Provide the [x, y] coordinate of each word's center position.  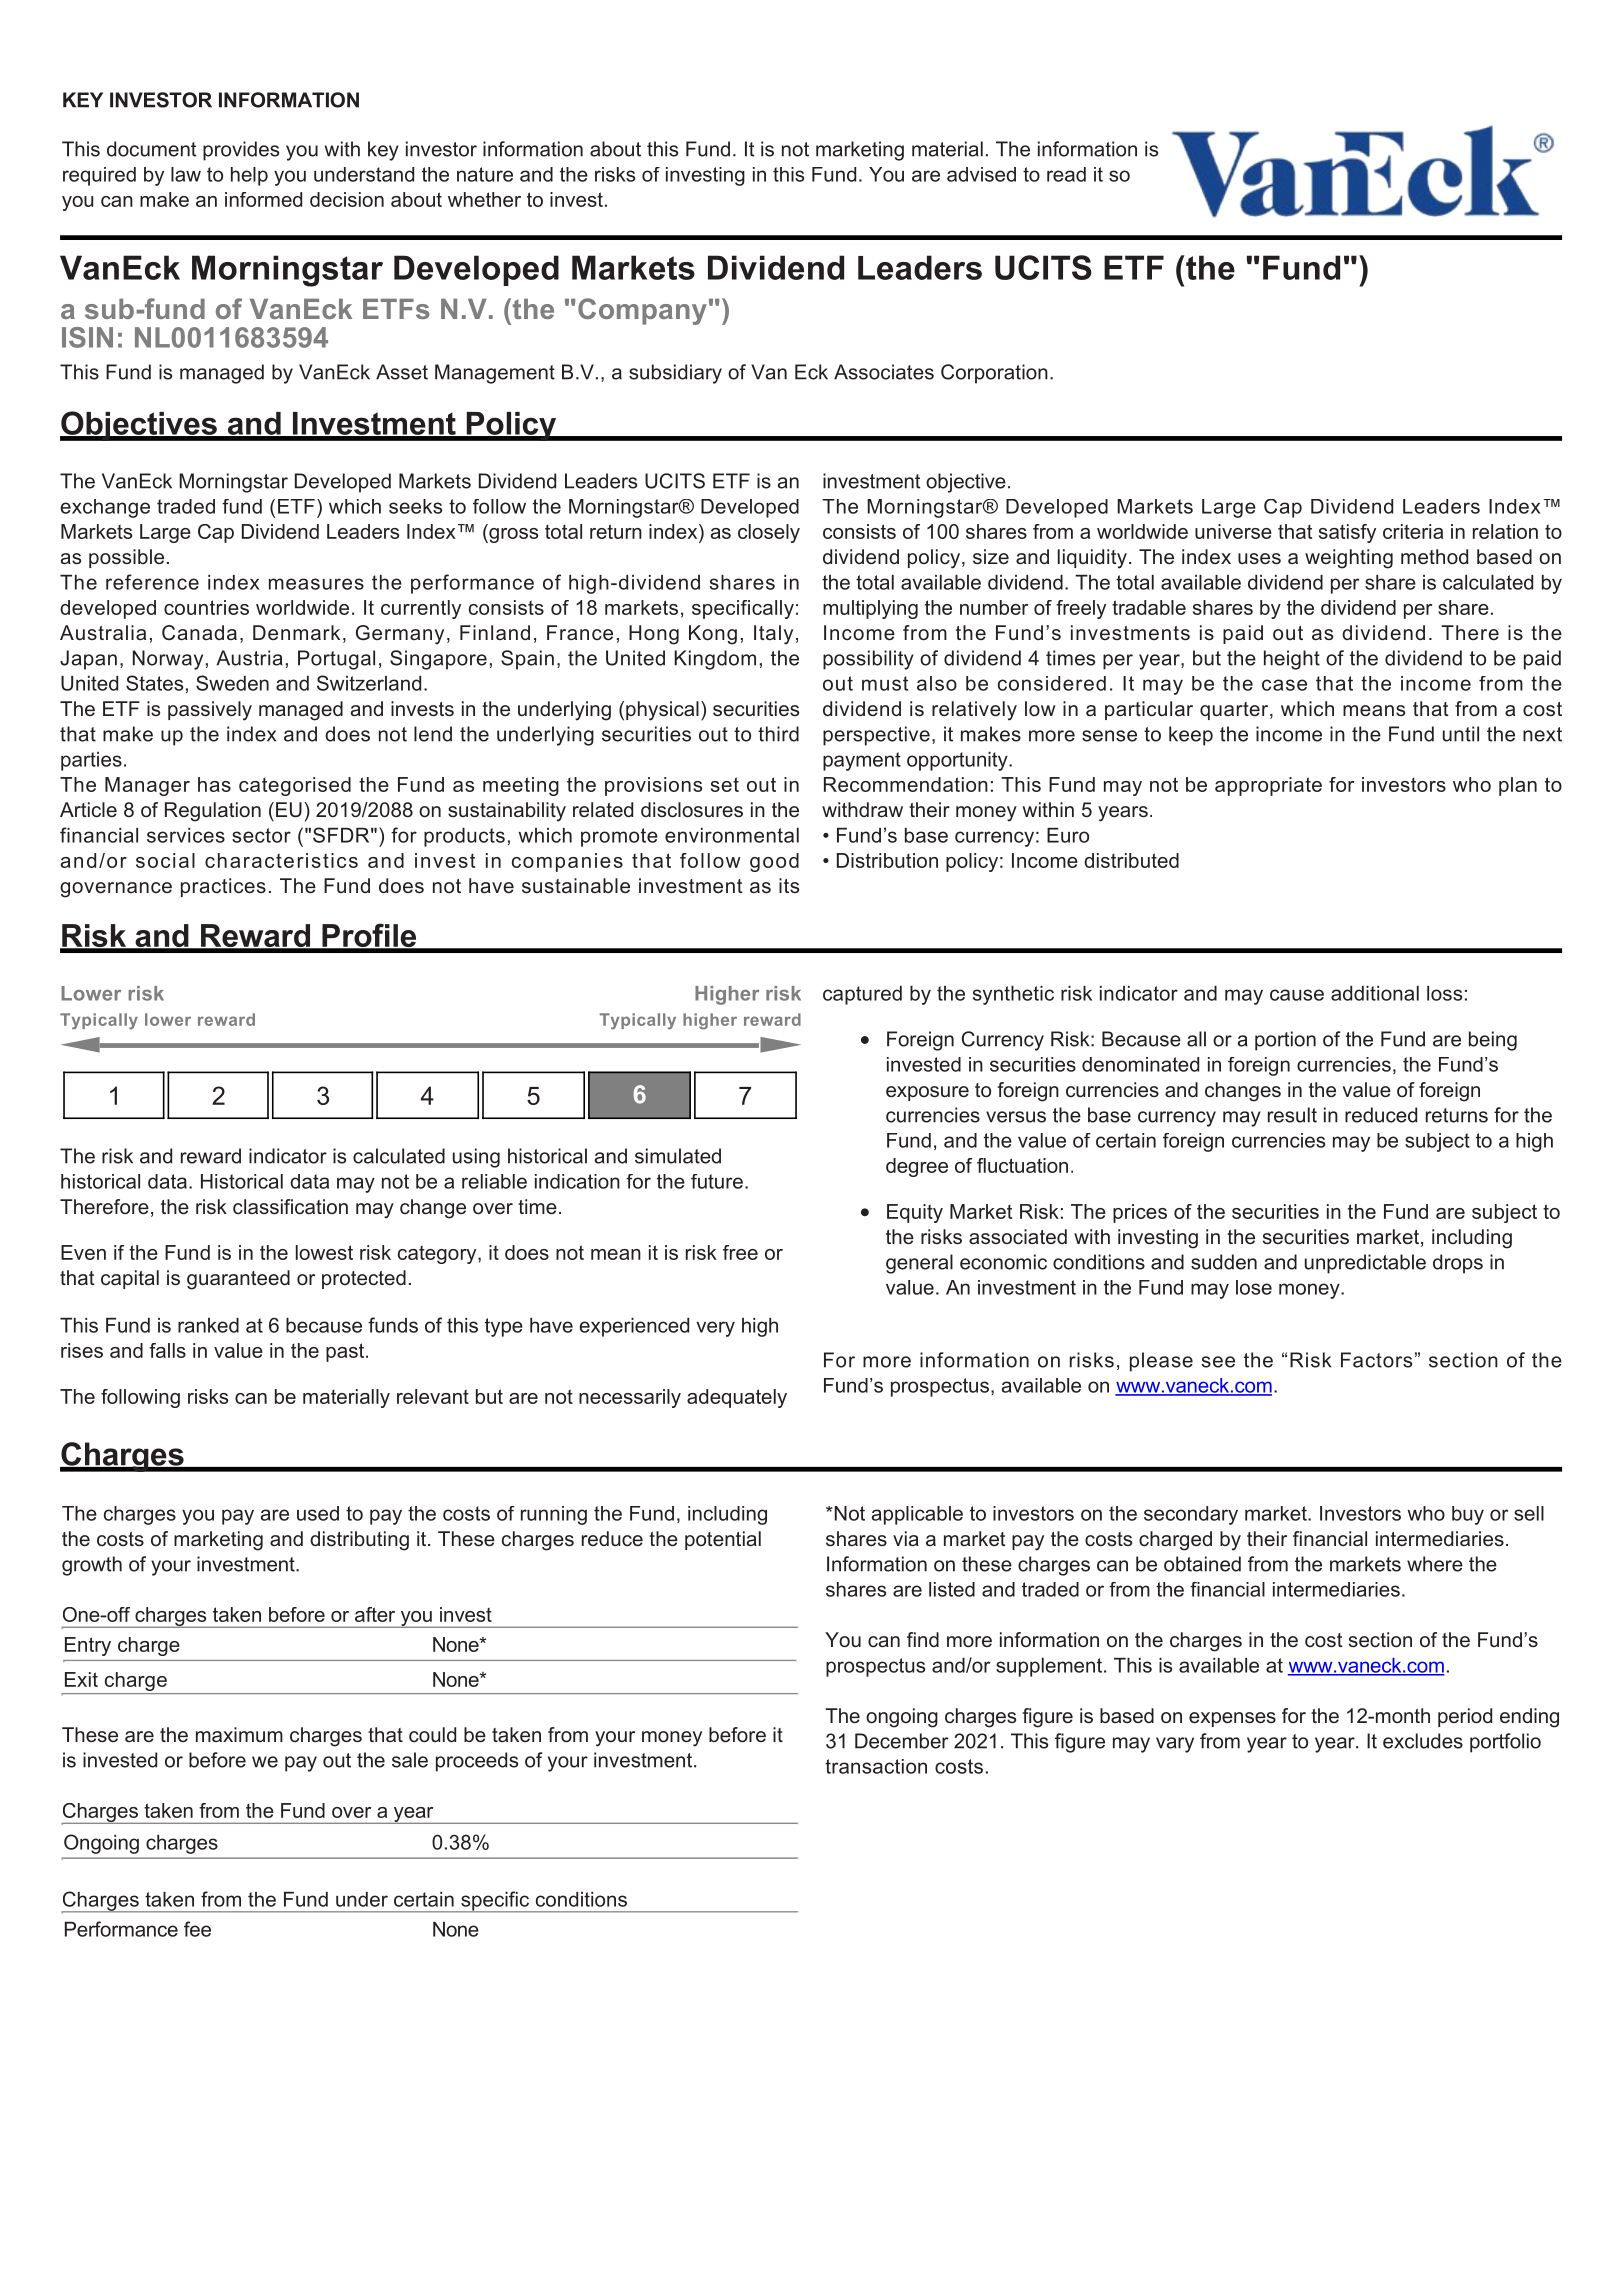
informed [263, 199]
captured [862, 995]
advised [981, 174]
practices [223, 887]
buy [1468, 1515]
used [318, 1513]
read [1066, 174]
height [1292, 660]
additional [1375, 993]
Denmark [296, 632]
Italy [773, 635]
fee [197, 1929]
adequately [737, 1398]
